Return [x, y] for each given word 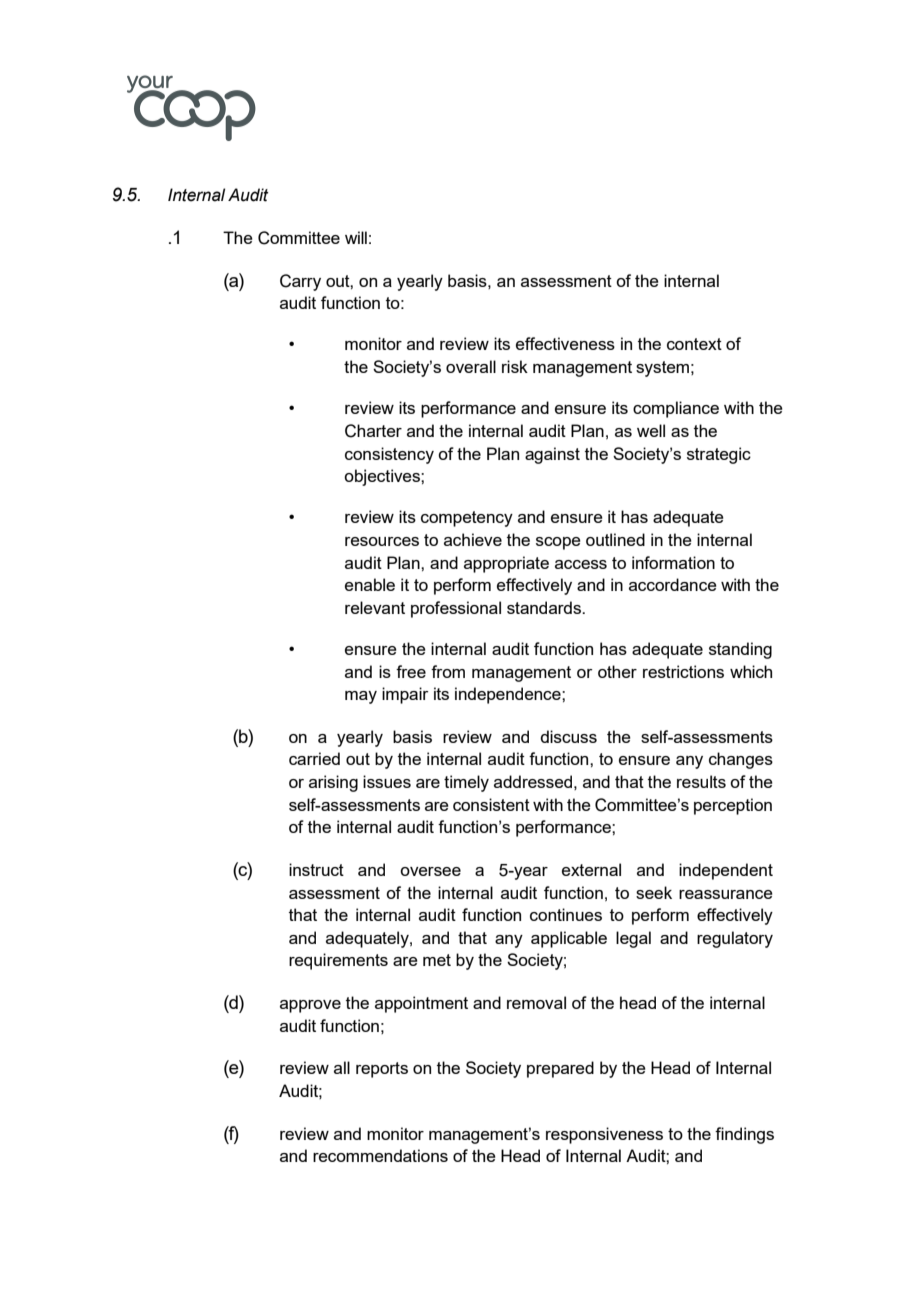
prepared [560, 1069]
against [552, 455]
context [694, 344]
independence [509, 695]
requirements [338, 961]
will [356, 237]
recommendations [380, 1155]
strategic [719, 455]
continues [566, 914]
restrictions [683, 671]
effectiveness [565, 343]
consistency [389, 455]
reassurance [726, 894]
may [361, 697]
